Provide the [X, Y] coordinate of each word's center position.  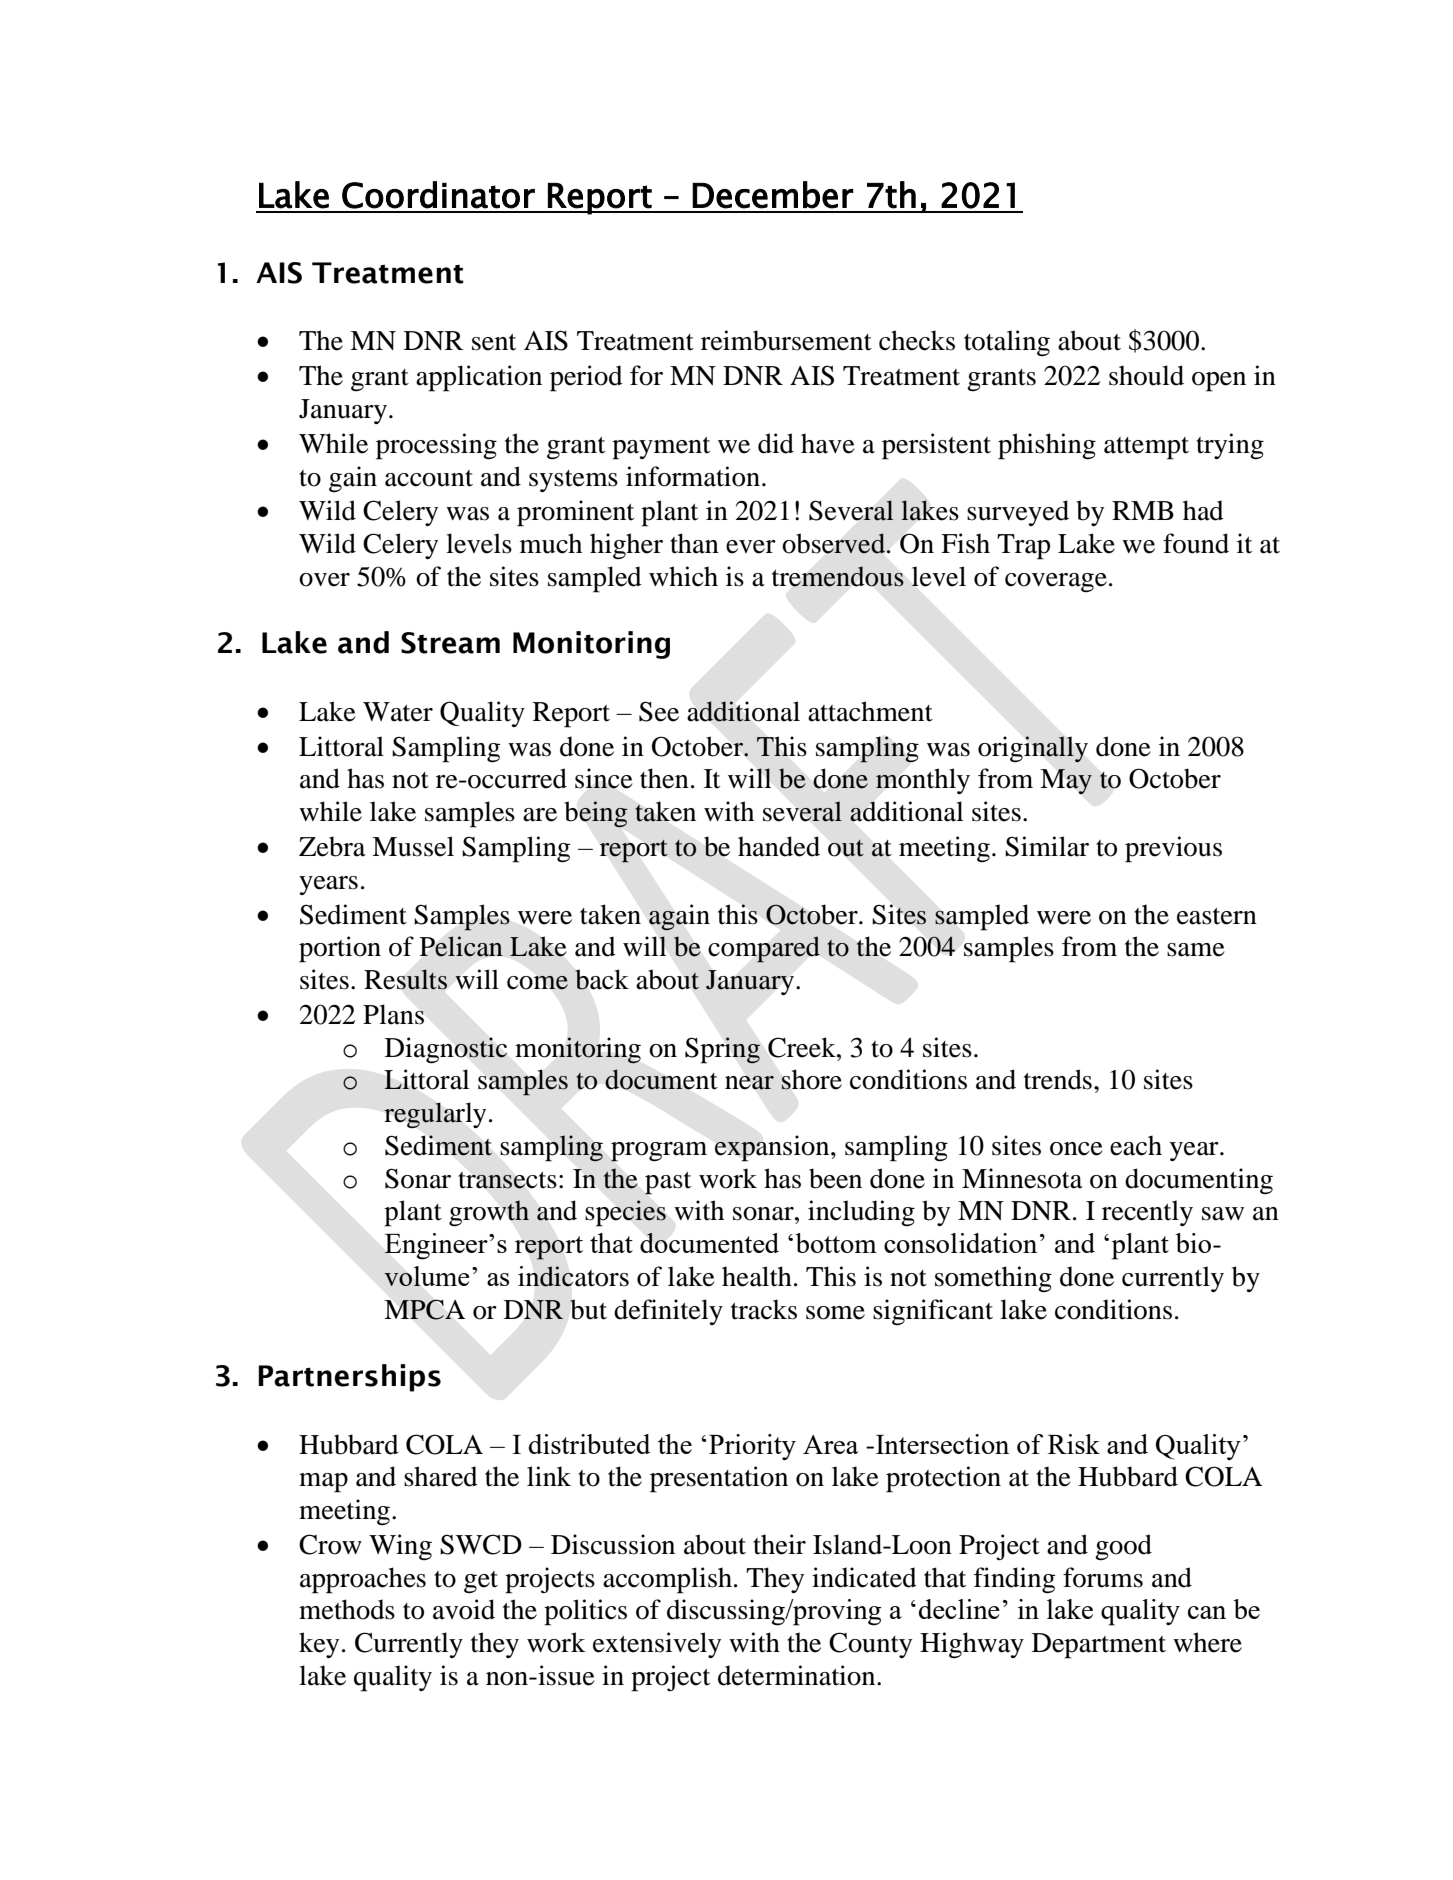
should [1146, 375]
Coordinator [438, 195]
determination [798, 1675]
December [773, 195]
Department [1099, 1646]
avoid [464, 1609]
